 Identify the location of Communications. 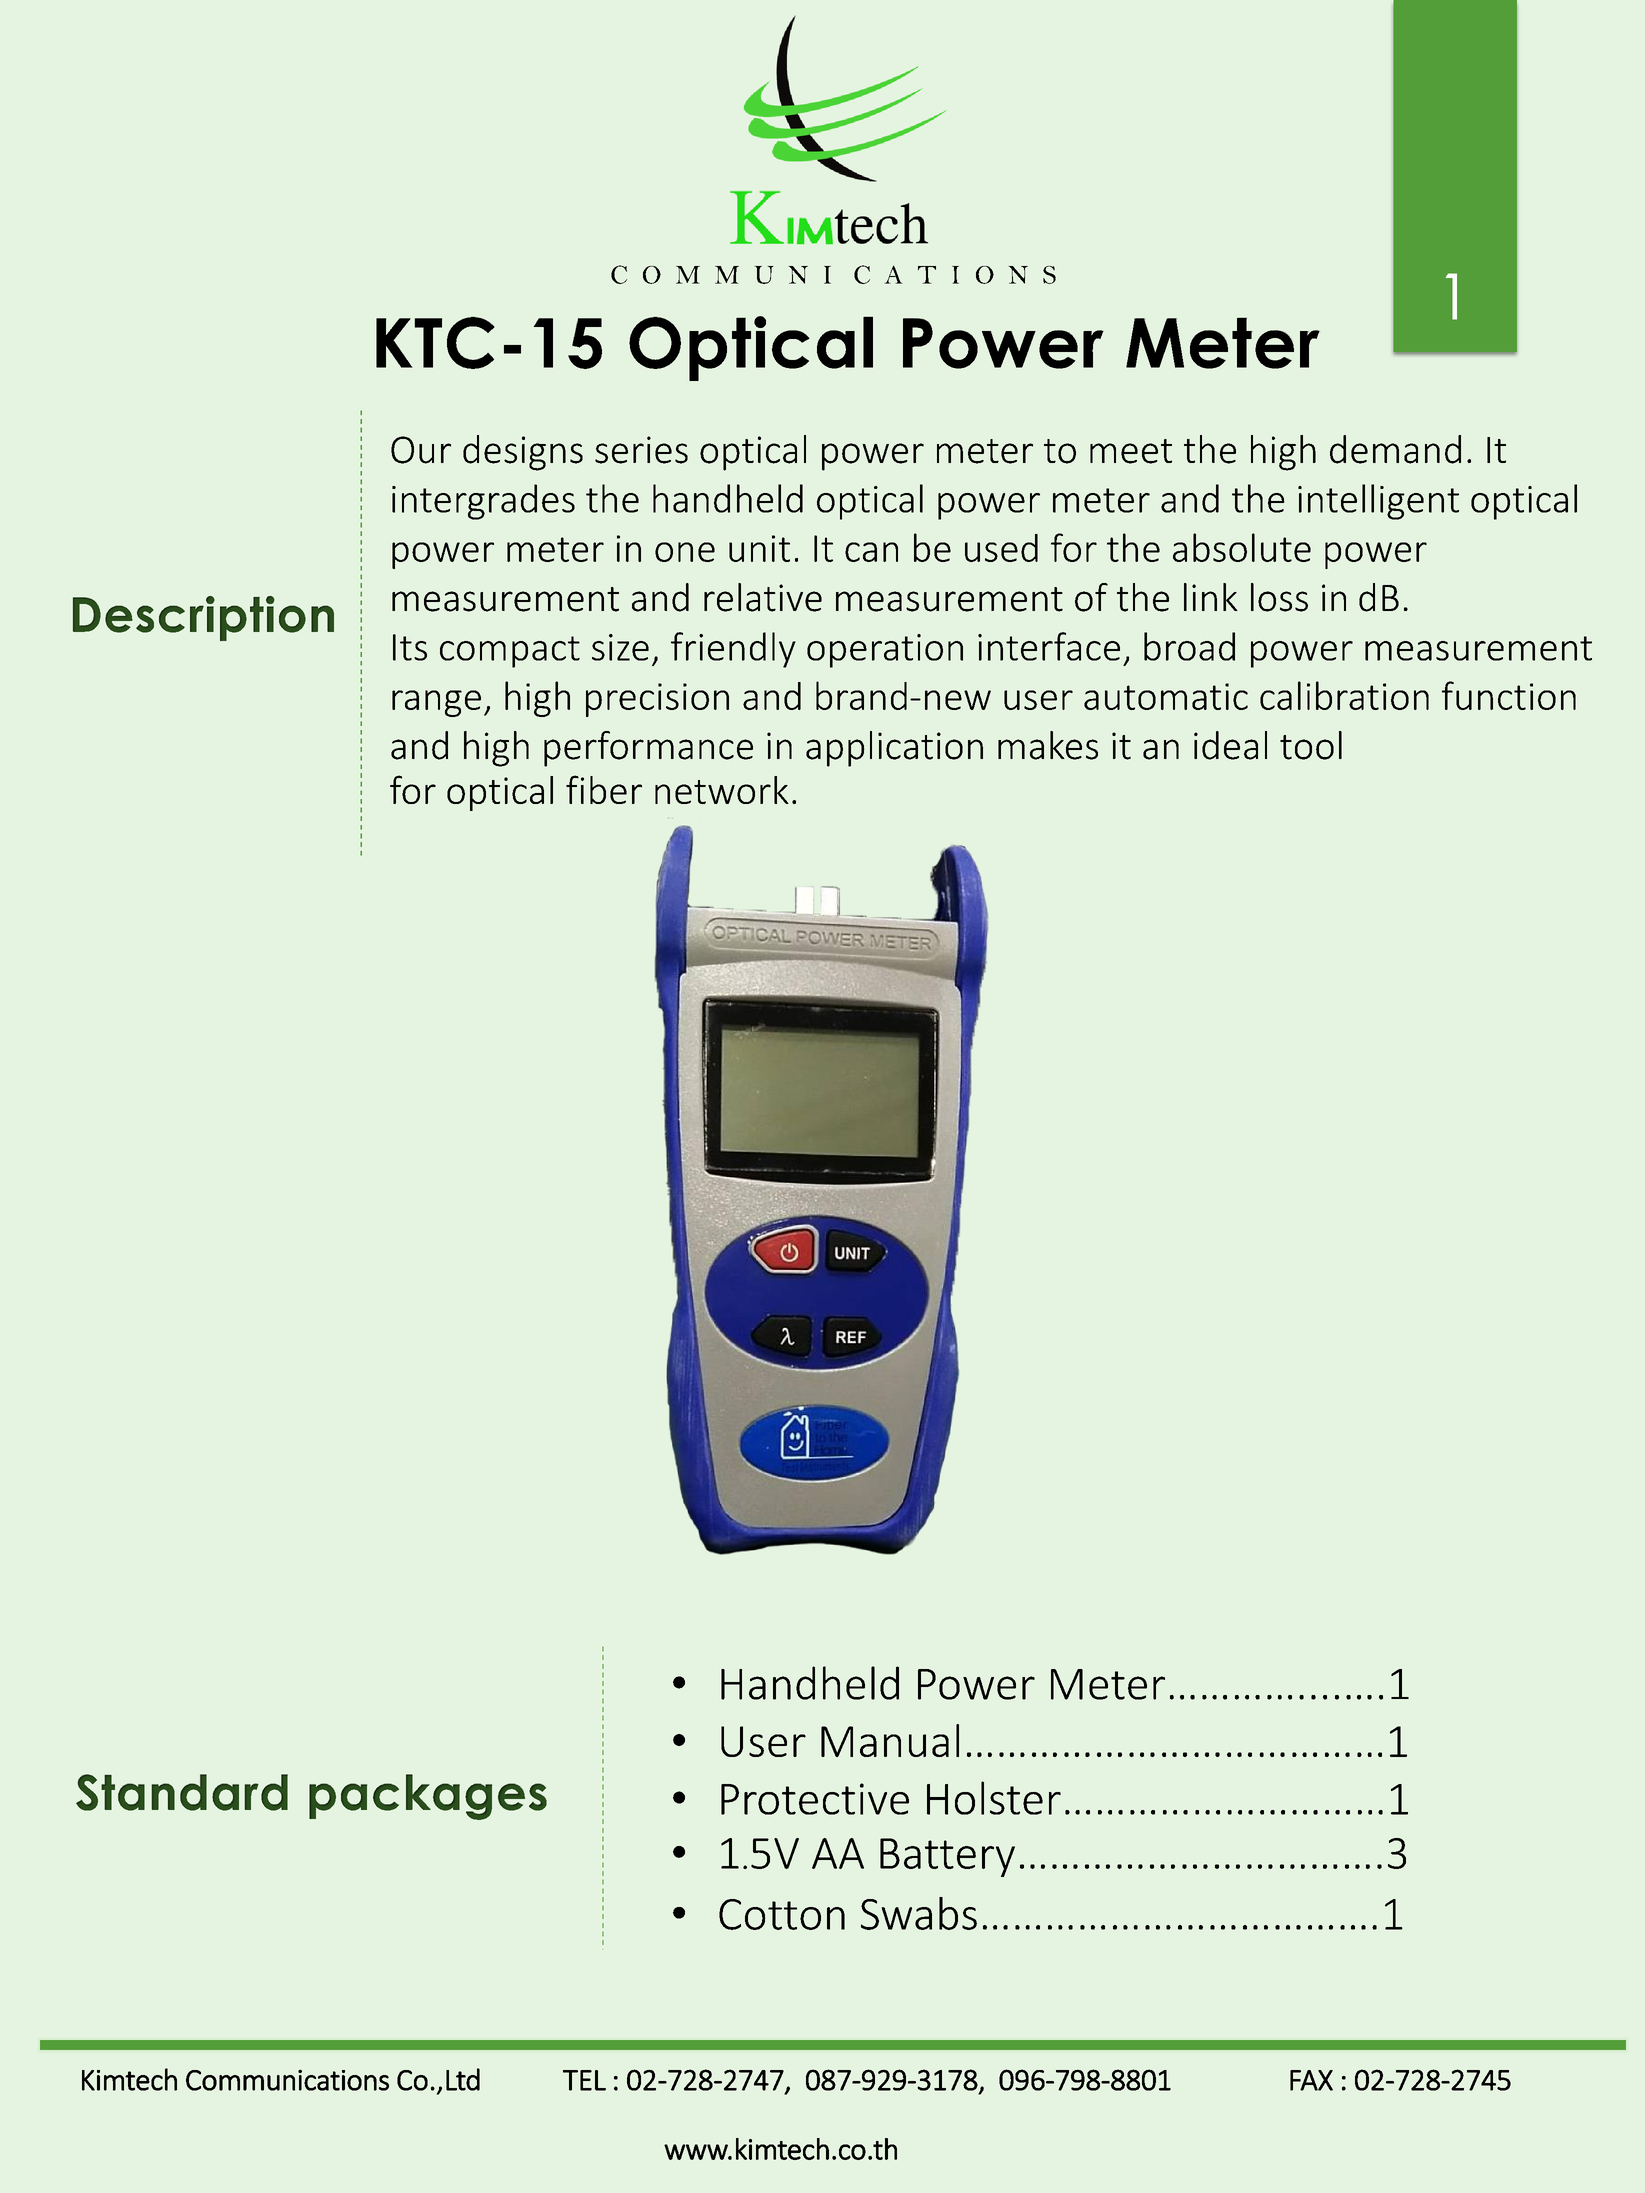
(287, 2080).
